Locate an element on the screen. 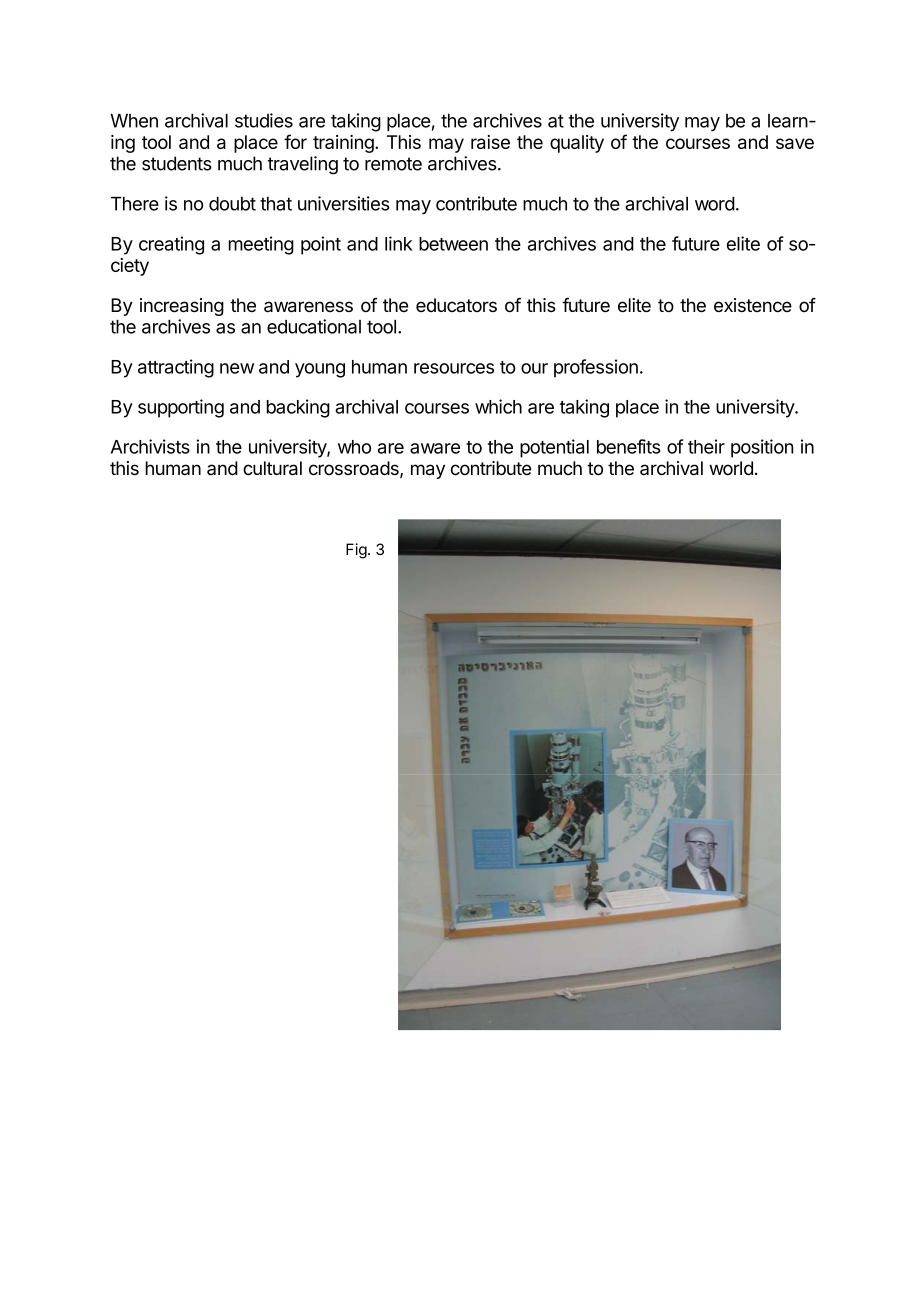 The height and width of the screenshot is (1308, 924). existence is located at coordinates (753, 305).
